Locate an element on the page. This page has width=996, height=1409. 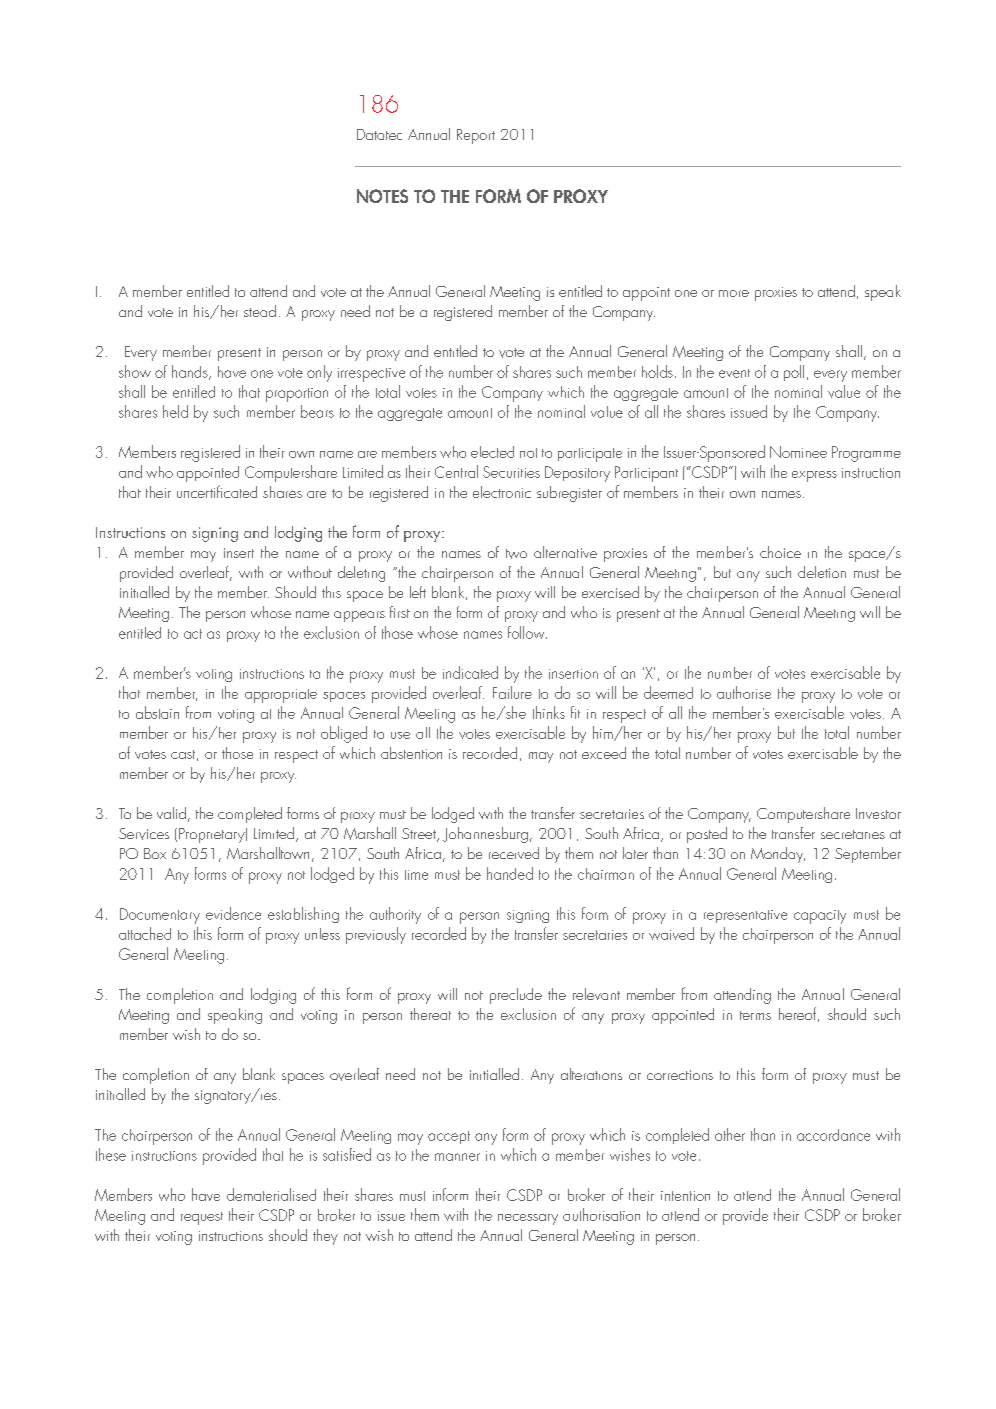
more is located at coordinates (734, 293).
